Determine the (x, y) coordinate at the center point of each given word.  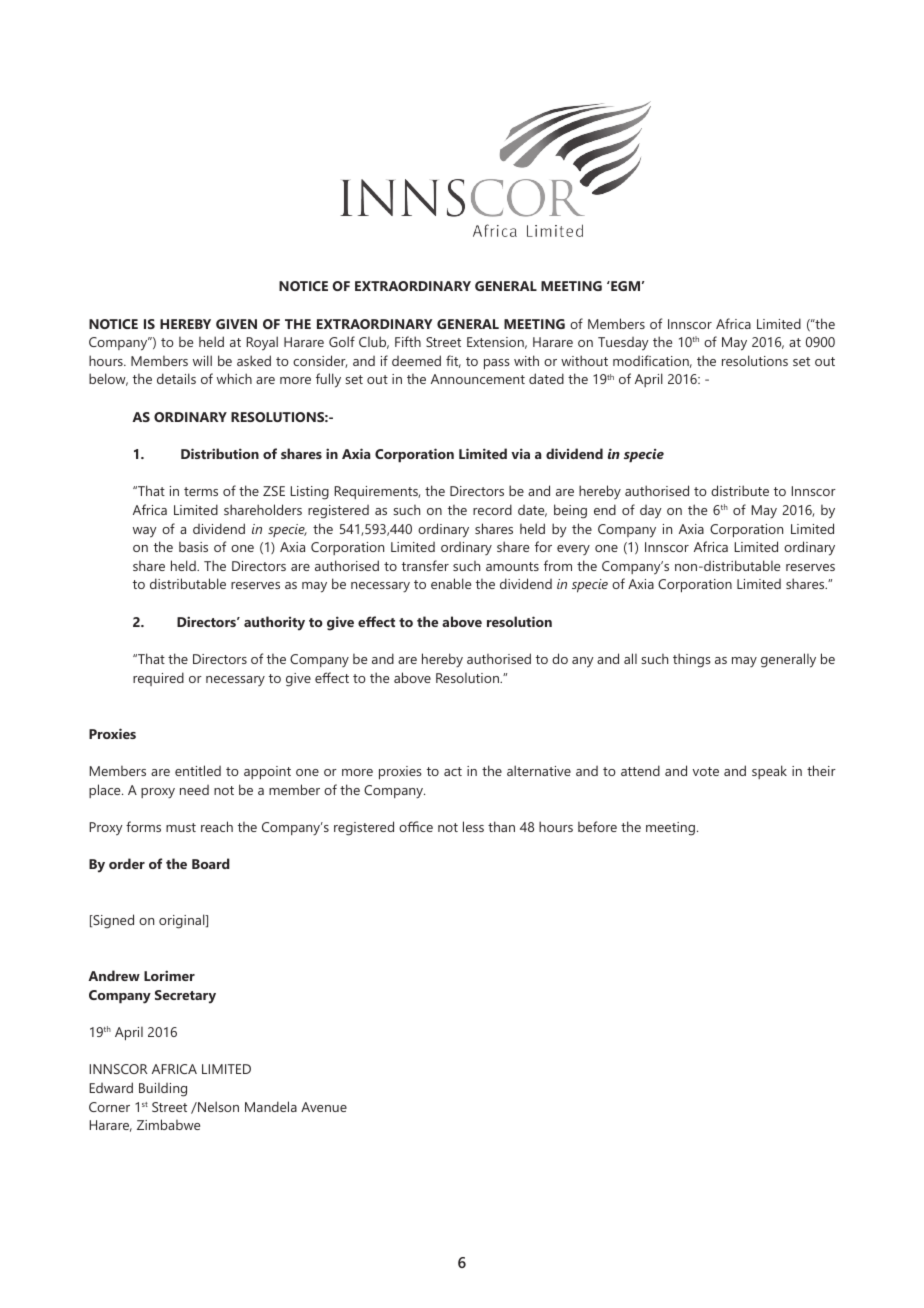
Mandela (271, 1106)
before (597, 826)
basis (193, 547)
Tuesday (623, 344)
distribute (740, 490)
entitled (198, 770)
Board (211, 863)
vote (706, 771)
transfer (425, 565)
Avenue (324, 1107)
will (202, 360)
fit (453, 361)
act (453, 771)
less (473, 826)
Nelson (217, 1106)
